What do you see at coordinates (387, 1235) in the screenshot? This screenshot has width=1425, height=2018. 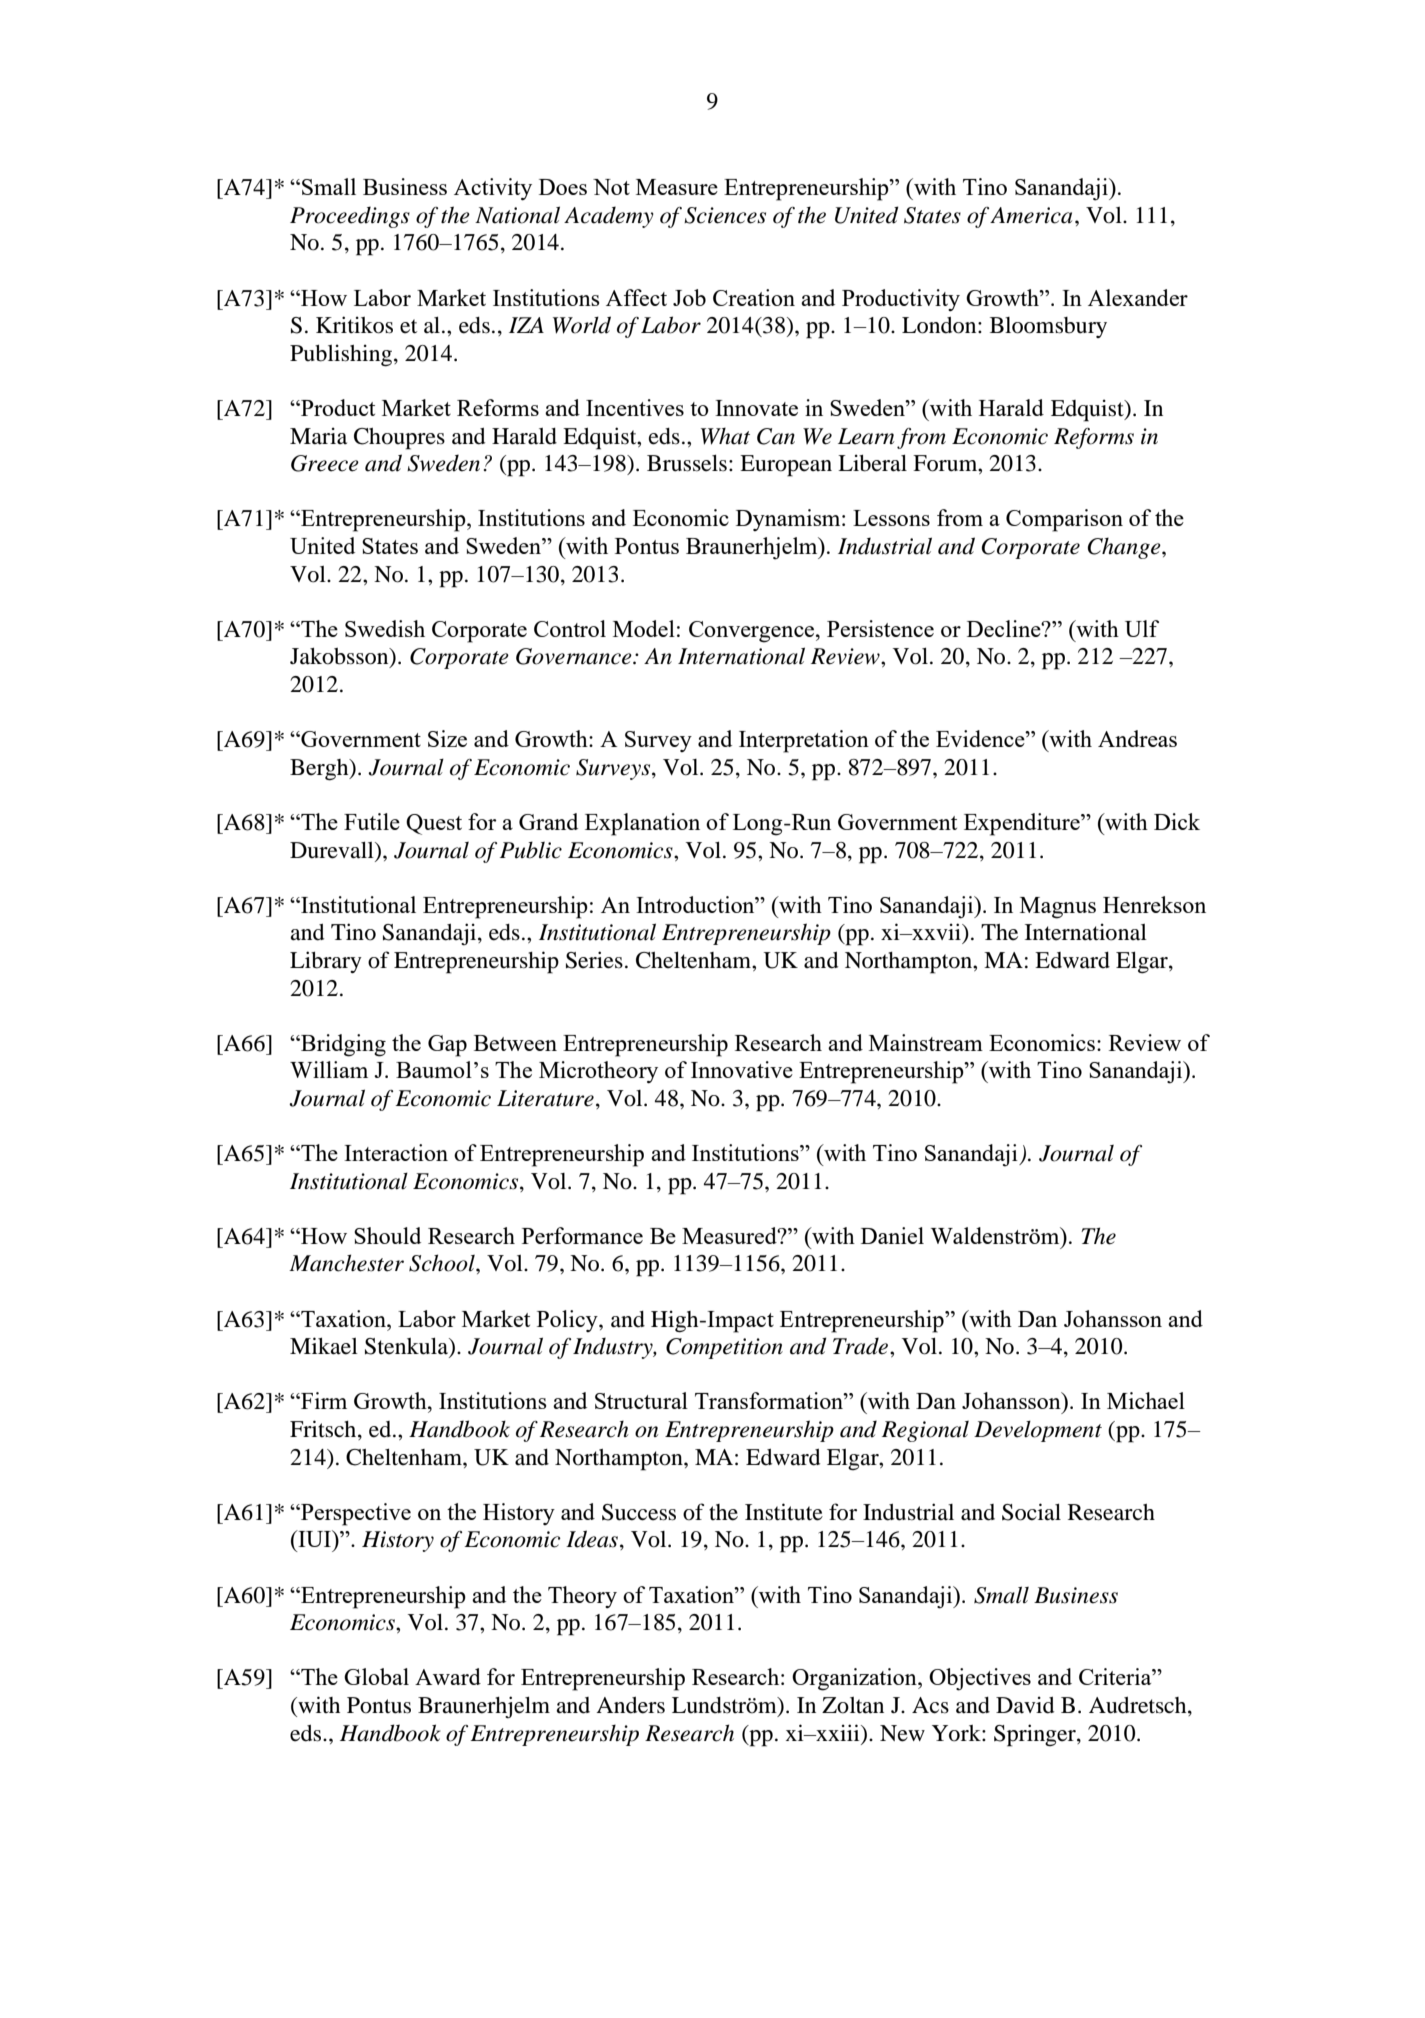 I see `Should` at bounding box center [387, 1235].
